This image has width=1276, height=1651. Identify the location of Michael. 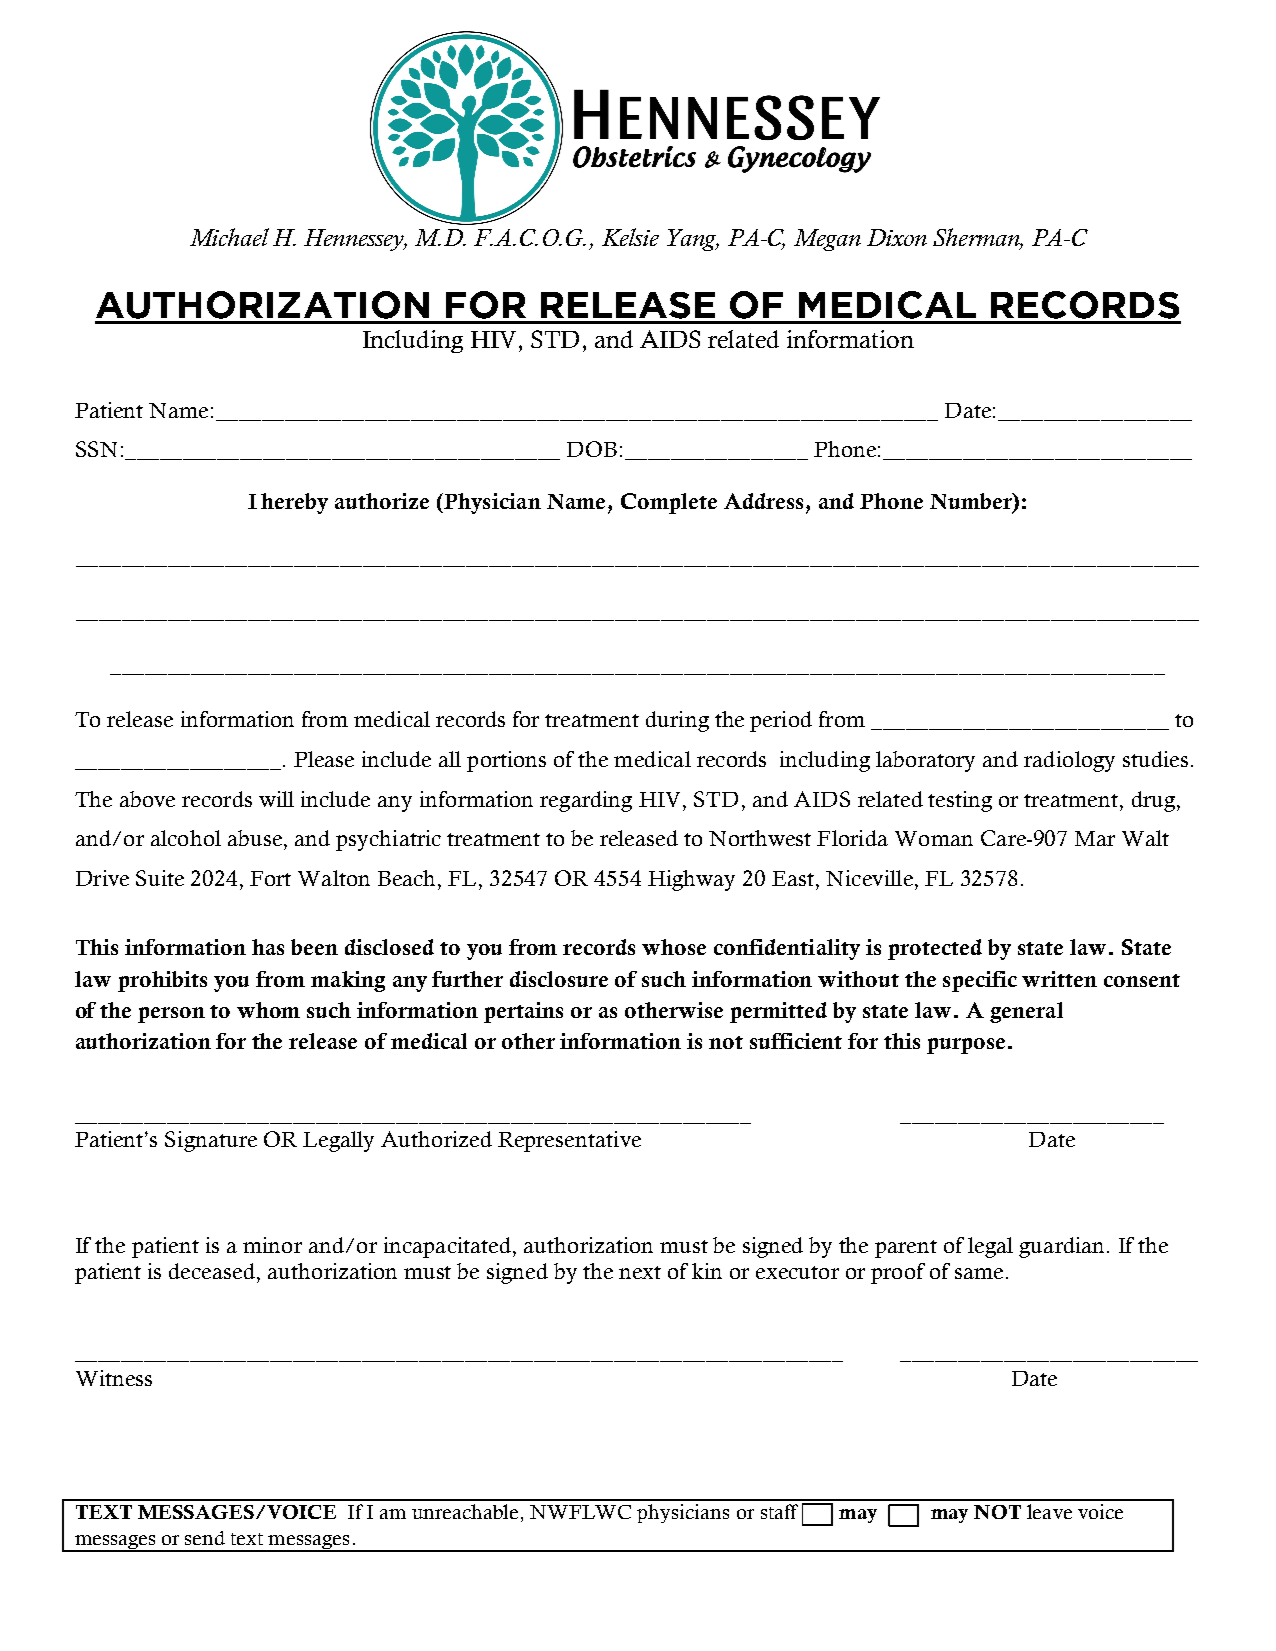
(229, 237).
